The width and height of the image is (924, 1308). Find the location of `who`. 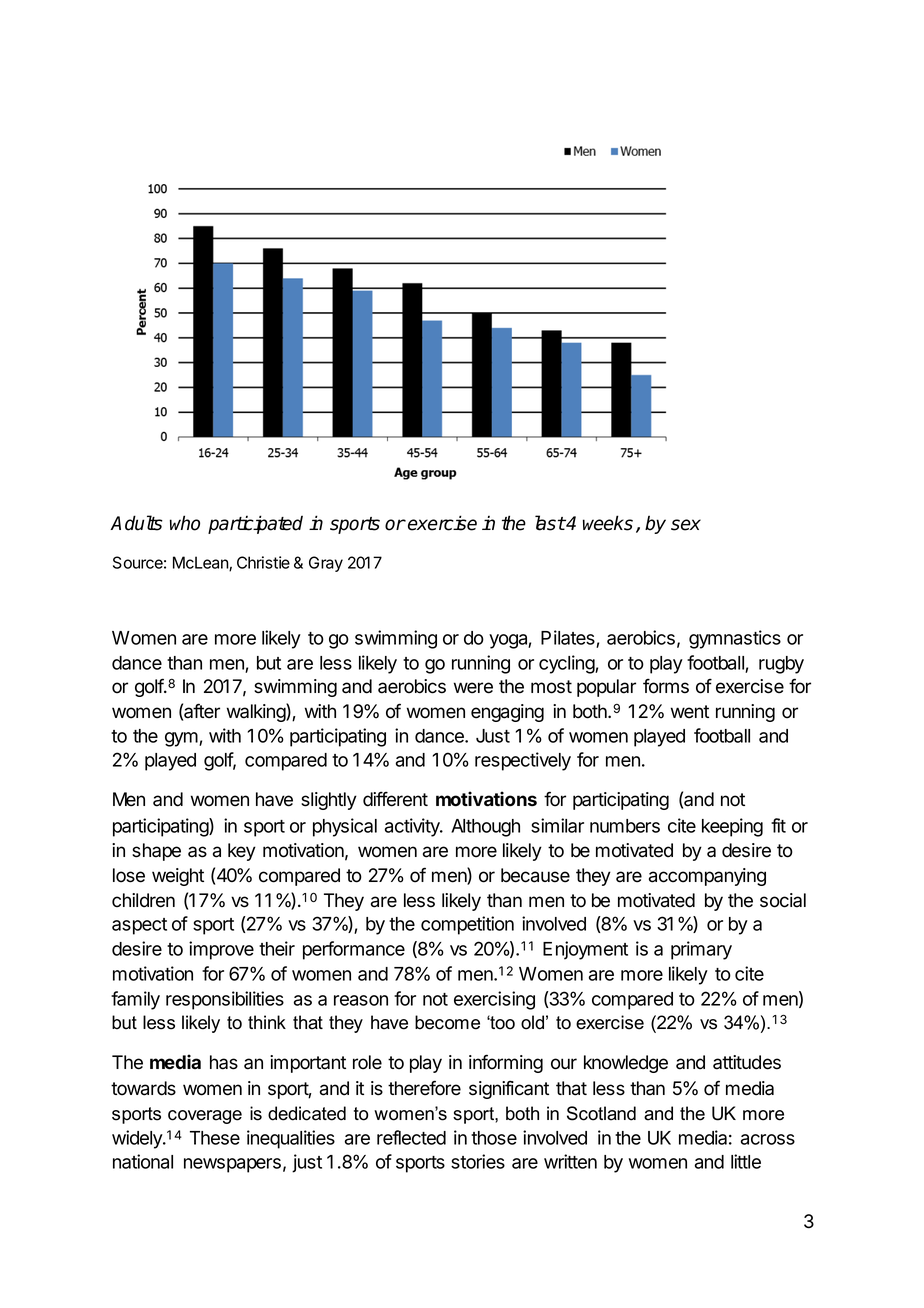

who is located at coordinates (185, 523).
